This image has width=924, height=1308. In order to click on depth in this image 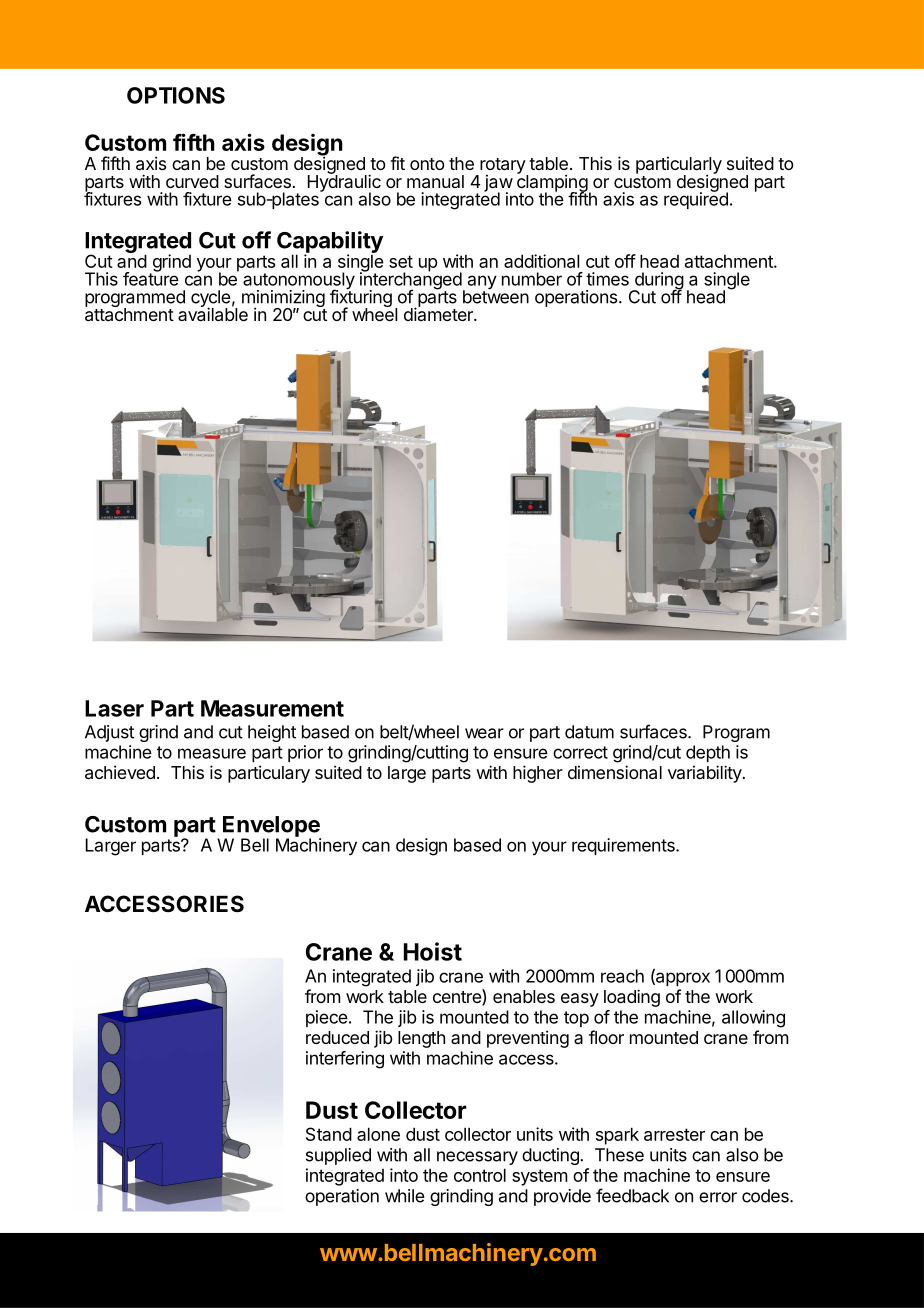, I will do `click(708, 753)`.
